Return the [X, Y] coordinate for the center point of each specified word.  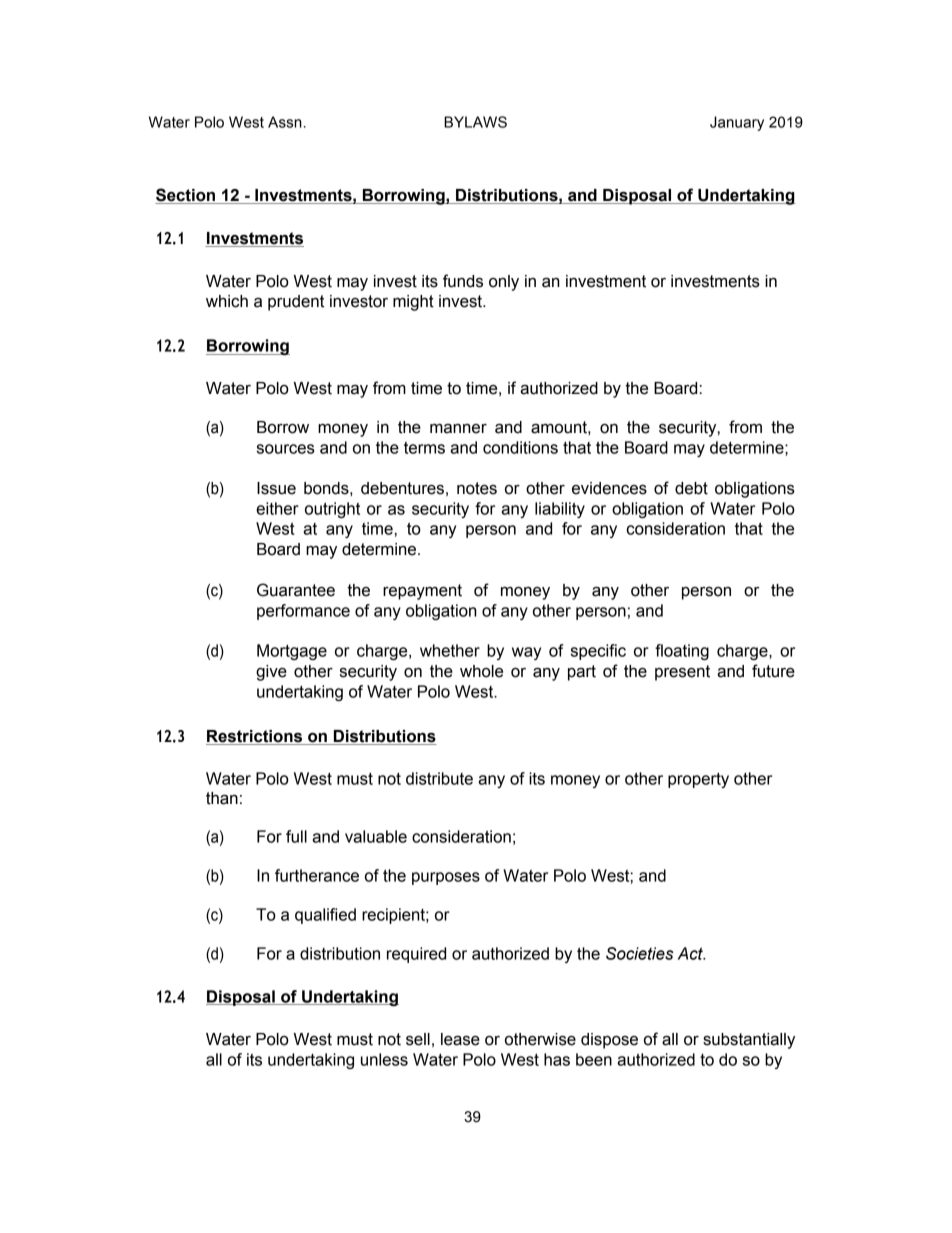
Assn [285, 122]
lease [460, 1039]
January [737, 123]
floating [682, 652]
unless [384, 1059]
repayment [422, 592]
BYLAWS [475, 122]
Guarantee [296, 590]
